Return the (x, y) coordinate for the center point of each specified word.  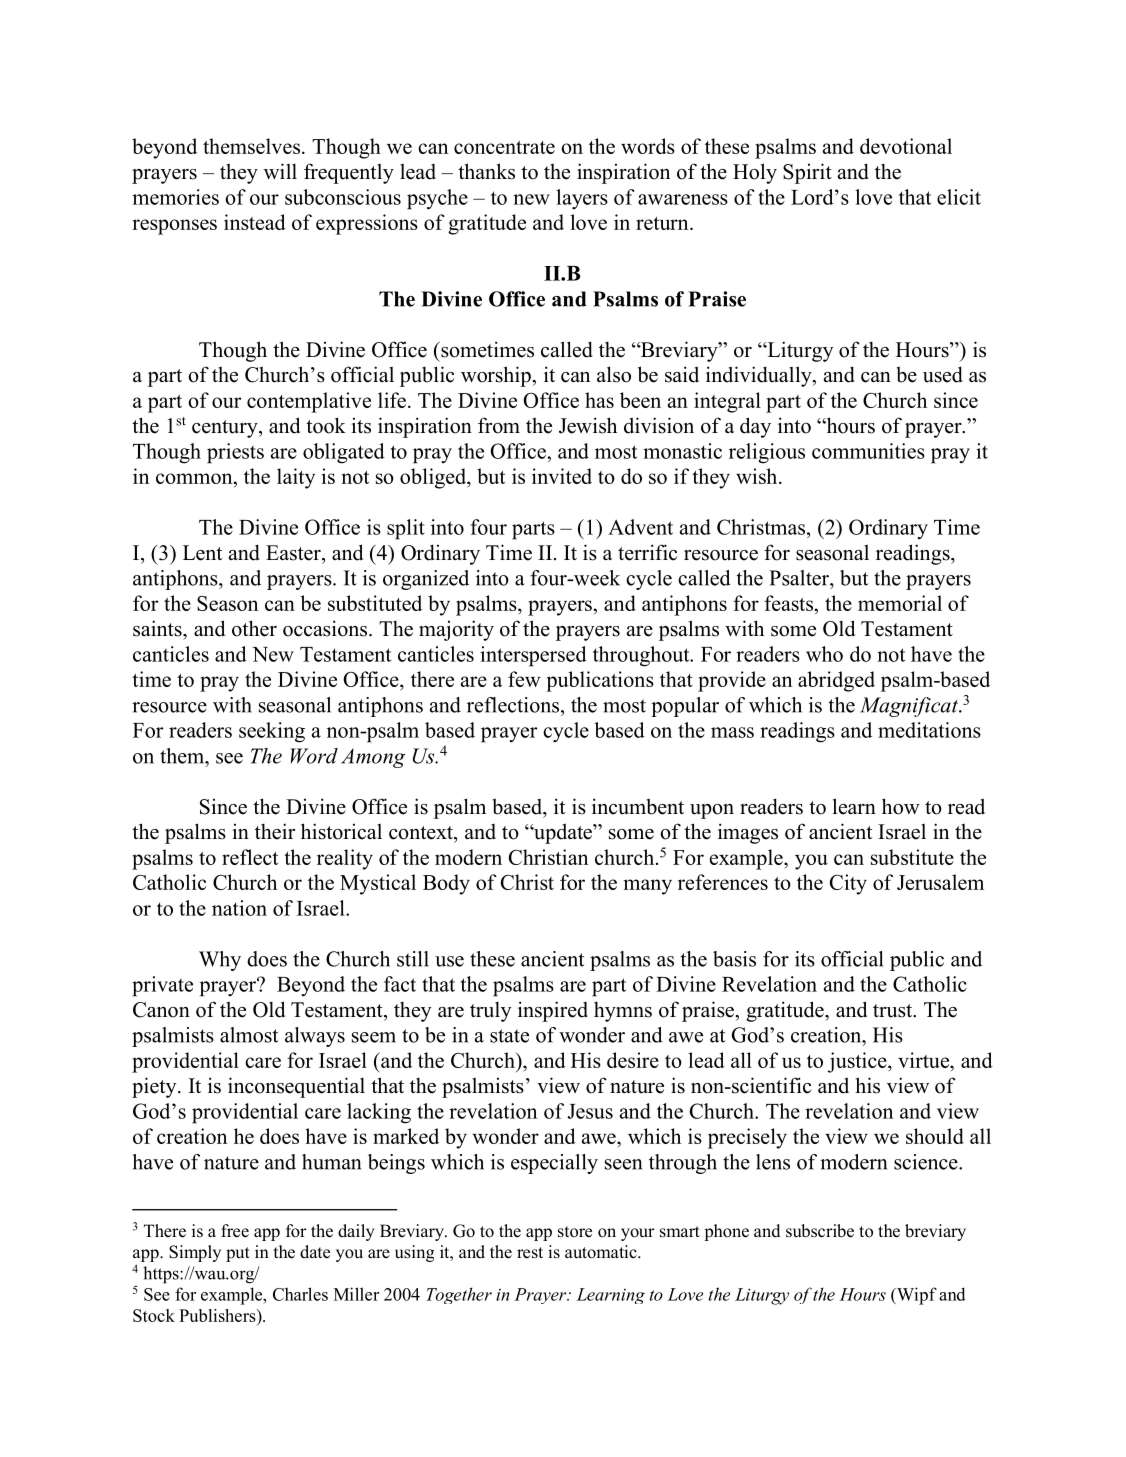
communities (868, 451)
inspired (553, 1011)
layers (582, 199)
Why (220, 961)
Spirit (807, 173)
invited (562, 476)
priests (235, 453)
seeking (272, 732)
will (280, 171)
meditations (929, 730)
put (238, 1254)
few (524, 679)
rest (530, 1253)
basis (734, 959)
